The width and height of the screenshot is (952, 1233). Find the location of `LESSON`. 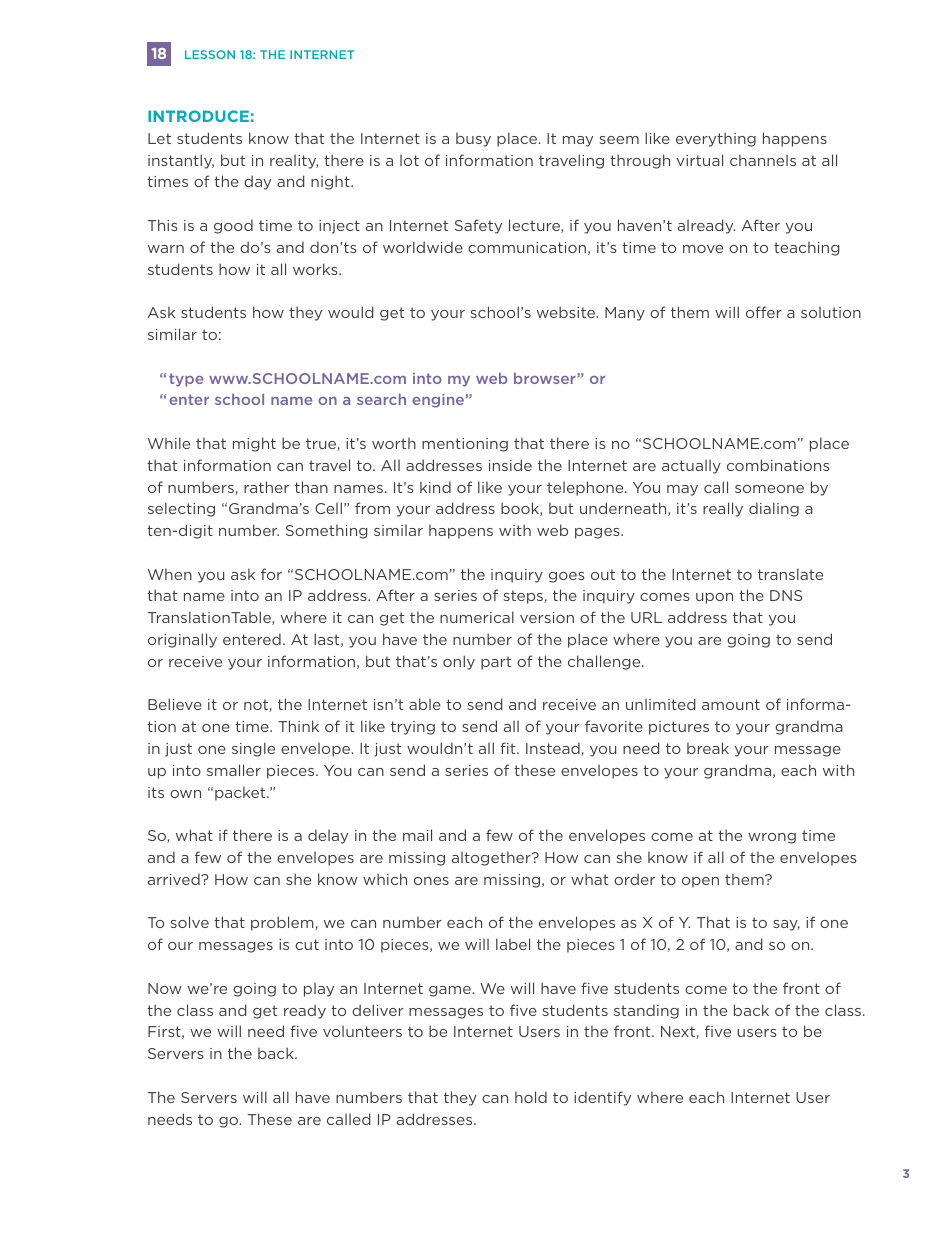

LESSON is located at coordinates (210, 54).
